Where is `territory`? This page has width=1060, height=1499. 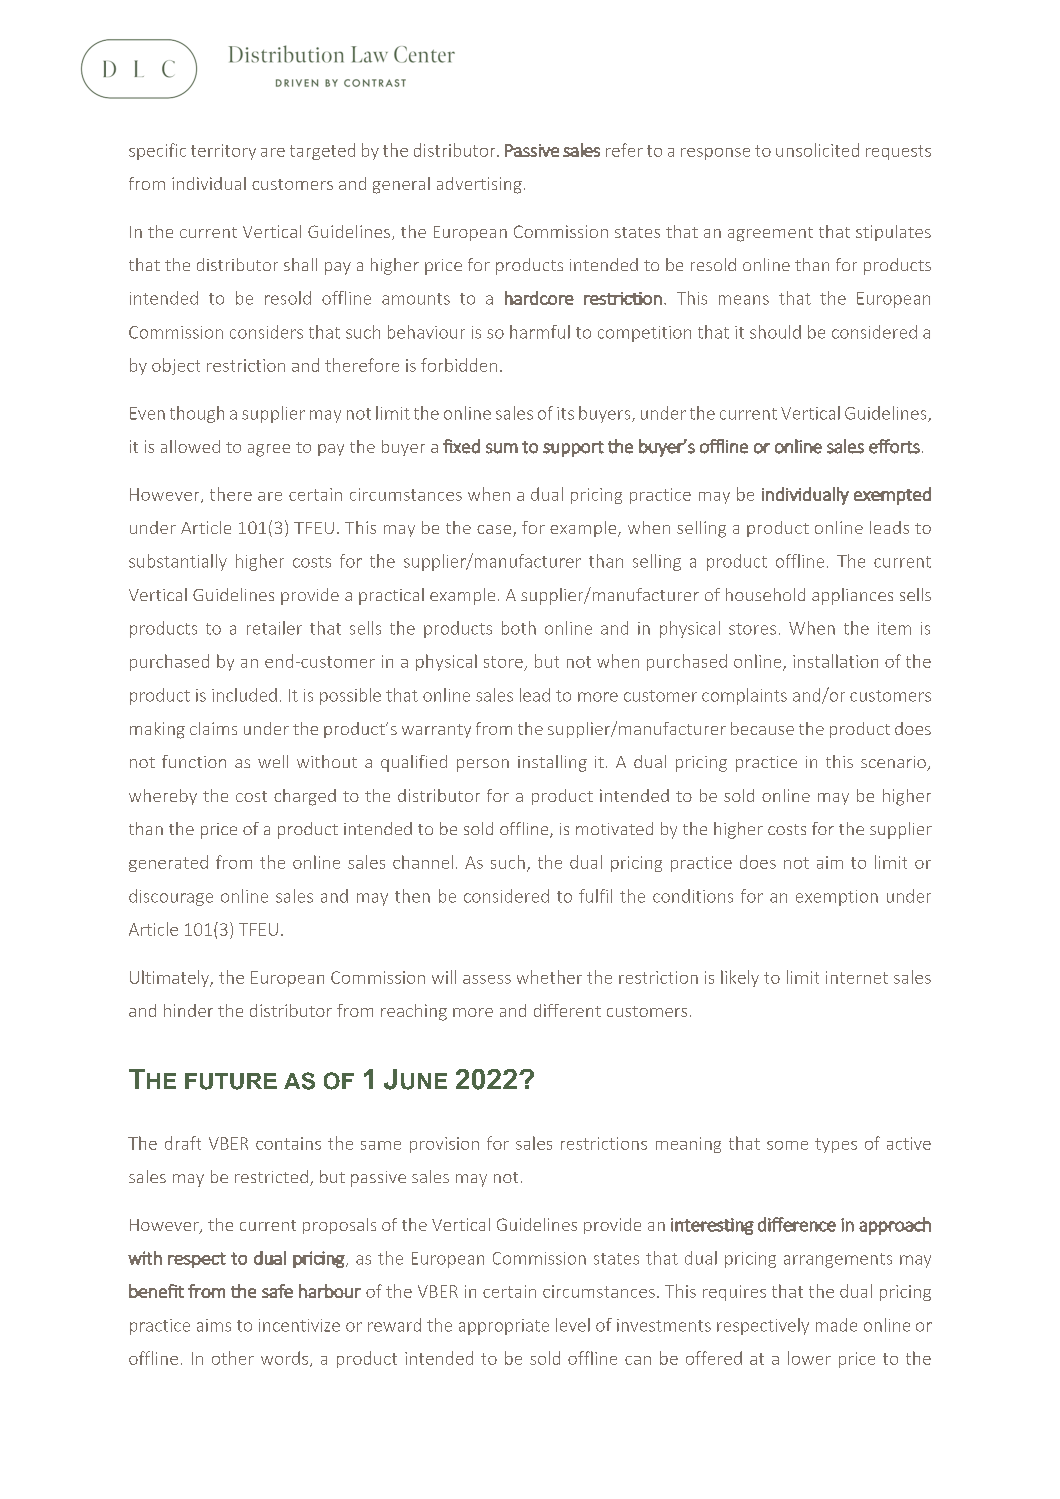 territory is located at coordinates (223, 152).
